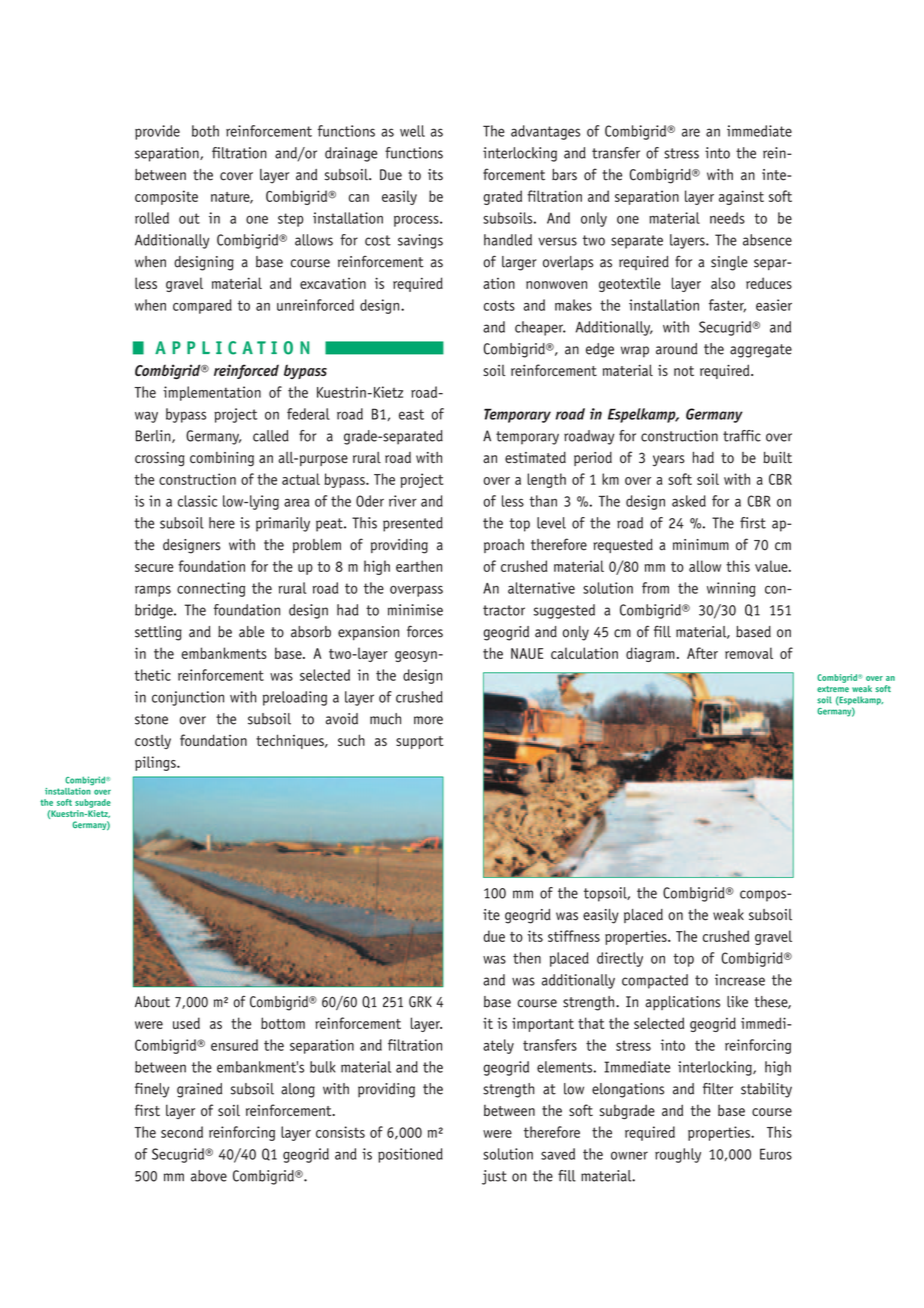 The height and width of the screenshot is (1308, 924). What do you see at coordinates (545, 132) in the screenshot?
I see `advantages` at bounding box center [545, 132].
